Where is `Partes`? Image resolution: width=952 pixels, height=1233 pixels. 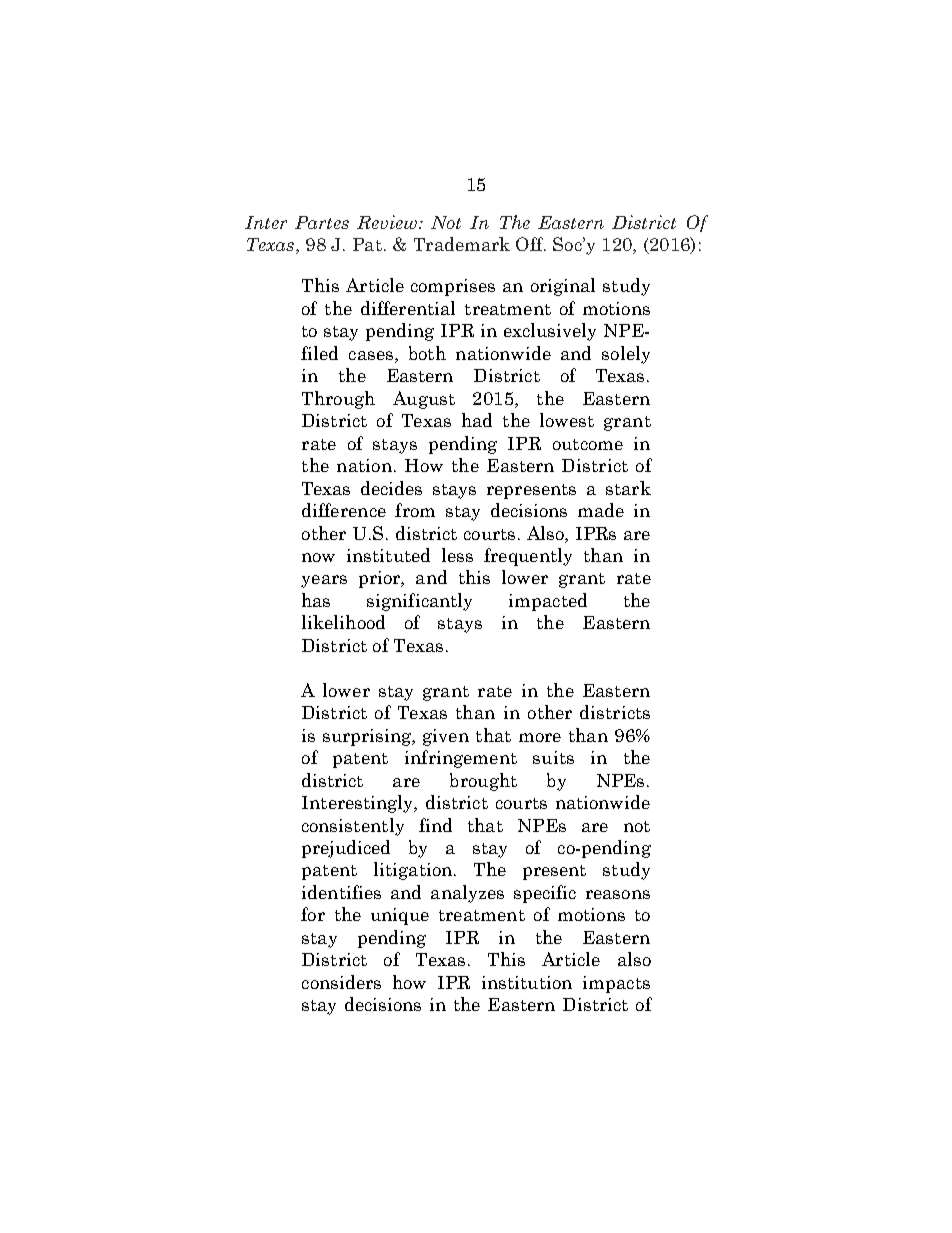
Partes is located at coordinates (322, 222).
